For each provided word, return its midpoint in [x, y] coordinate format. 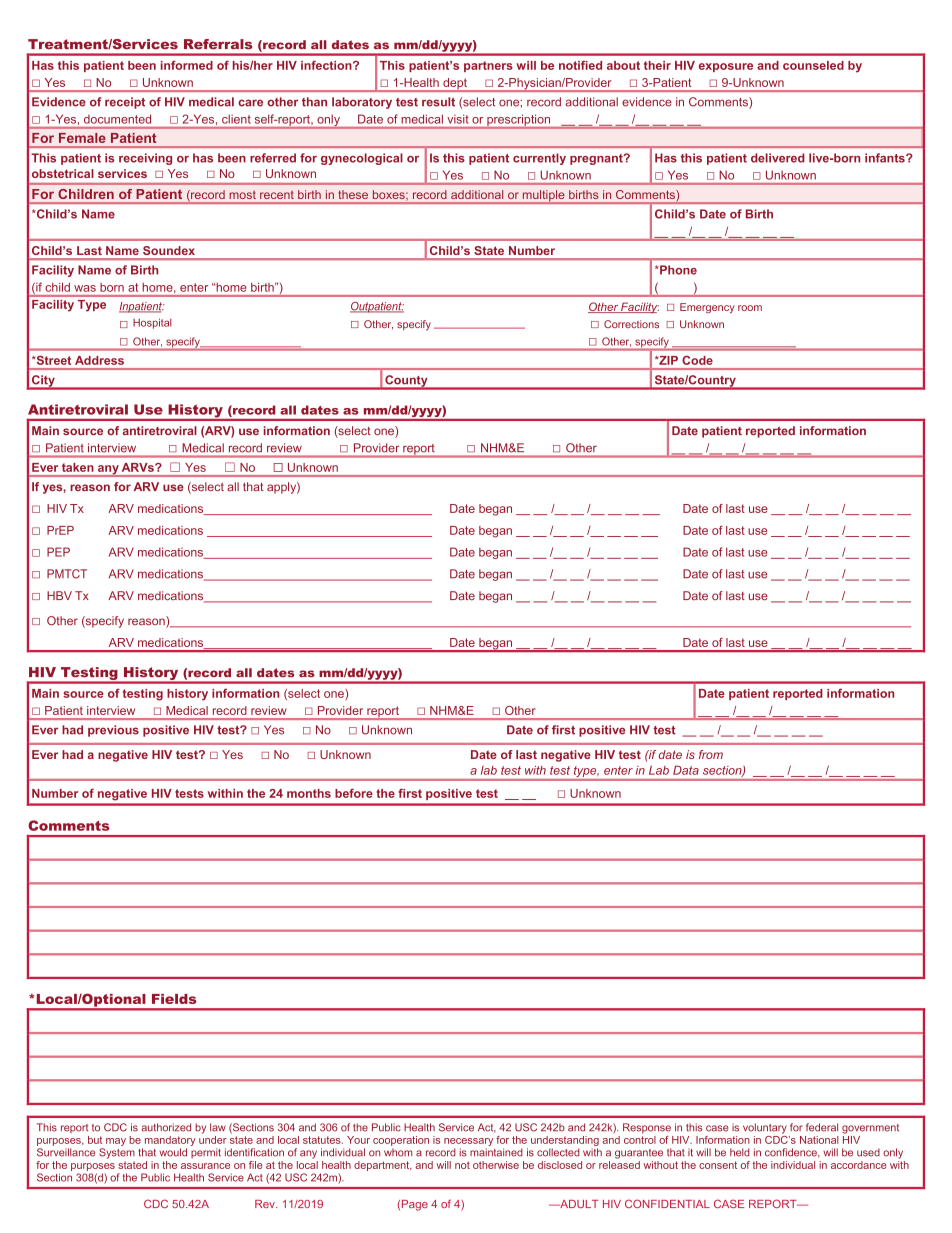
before [354, 793]
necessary [468, 1143]
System [117, 1153]
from [711, 754]
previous [113, 731]
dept [455, 85]
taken [78, 467]
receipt [125, 103]
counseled [813, 65]
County [406, 382]
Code [697, 360]
